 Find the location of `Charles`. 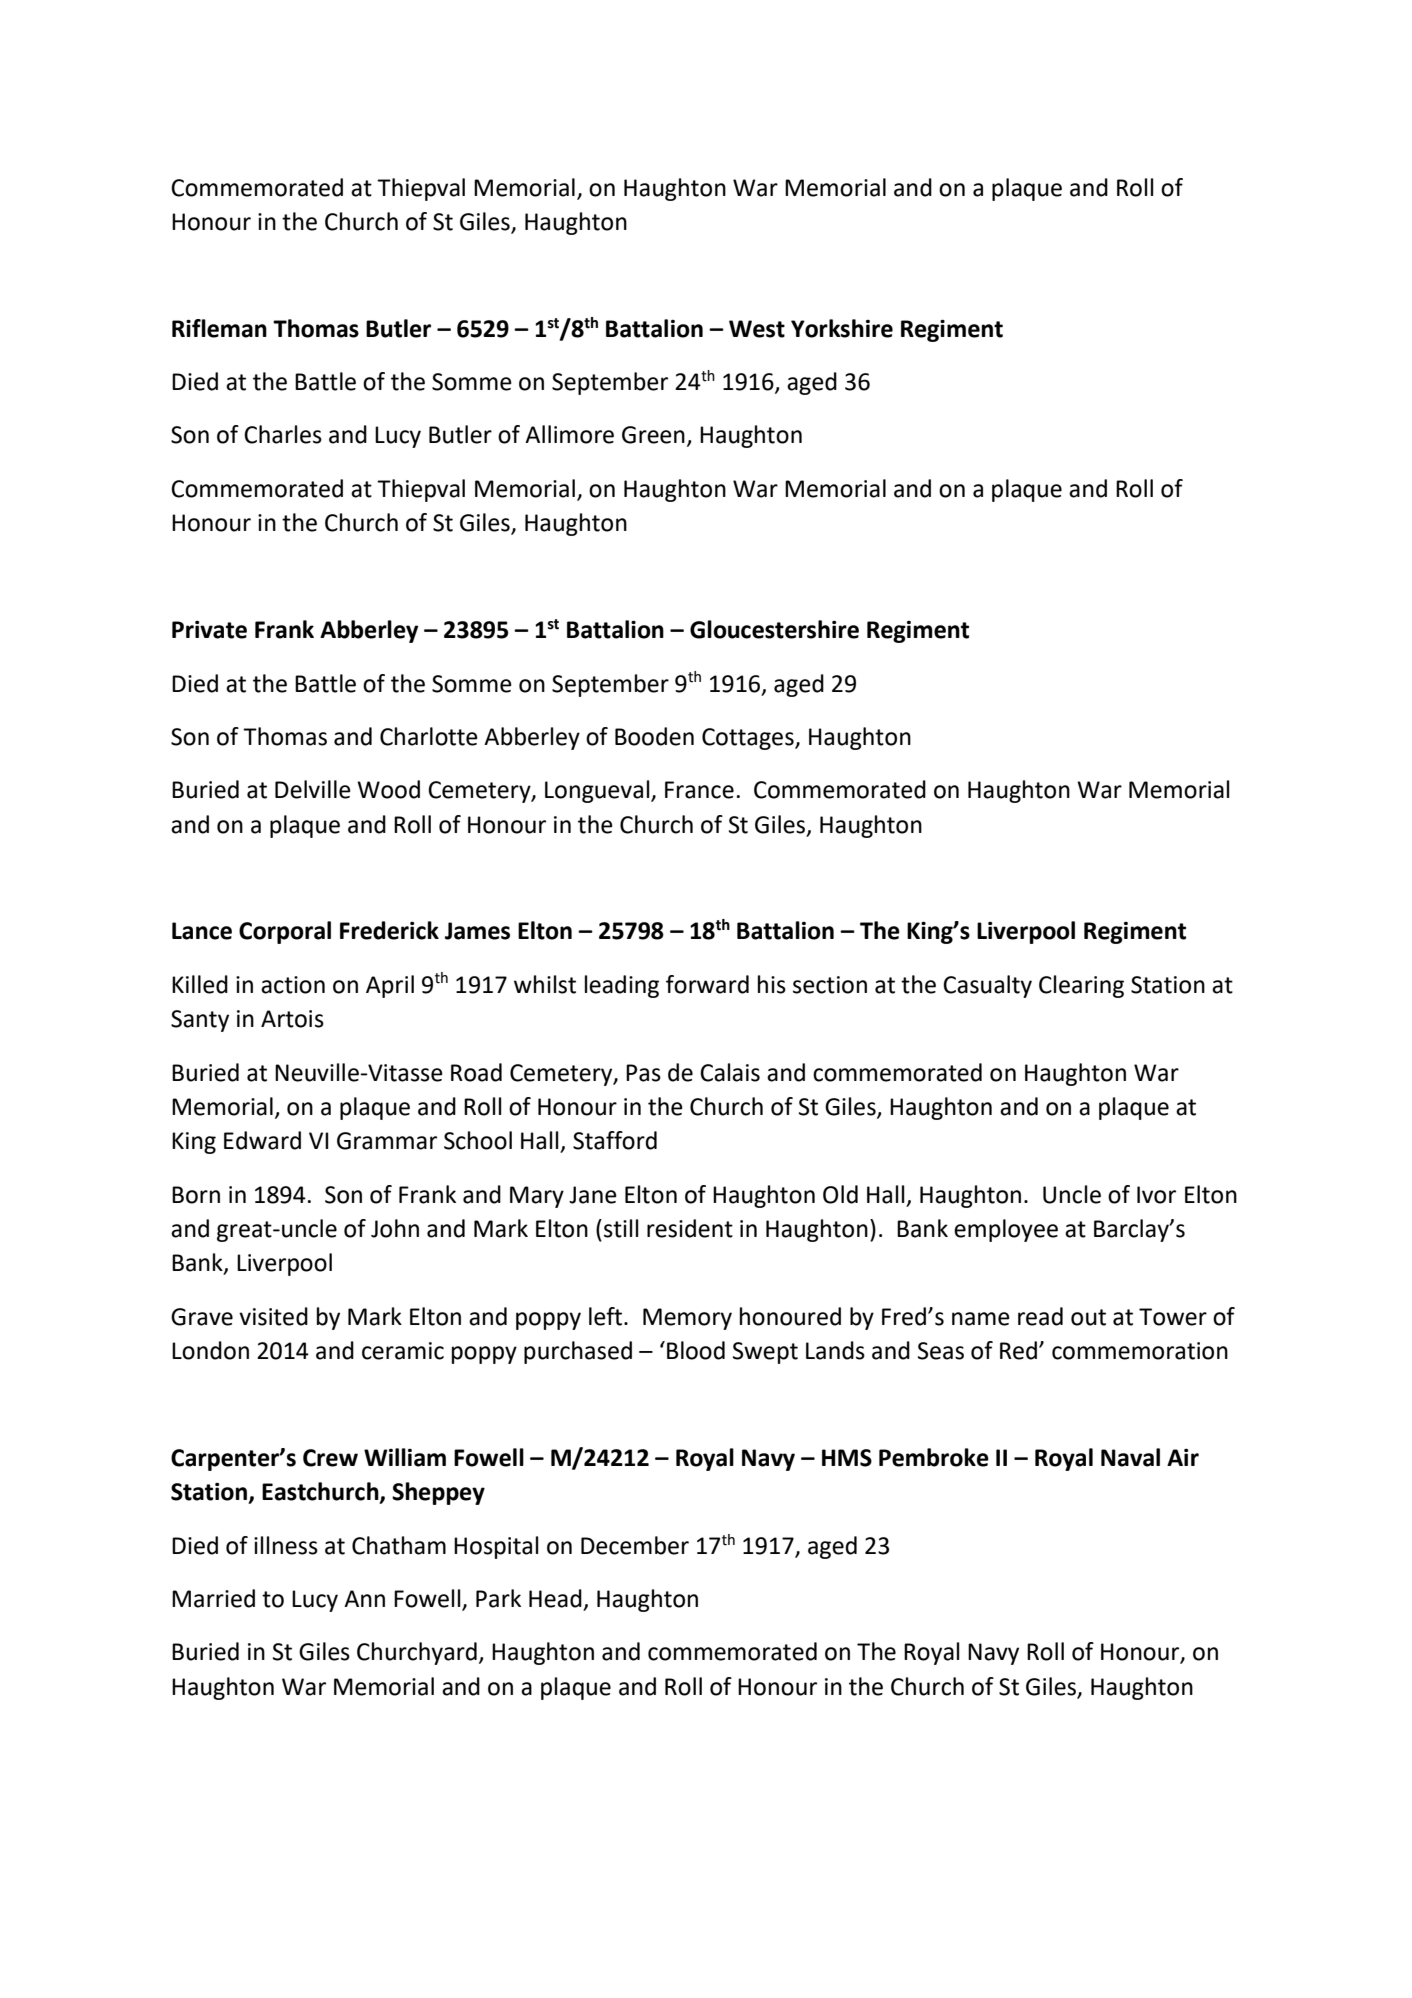

Charles is located at coordinates (283, 434).
